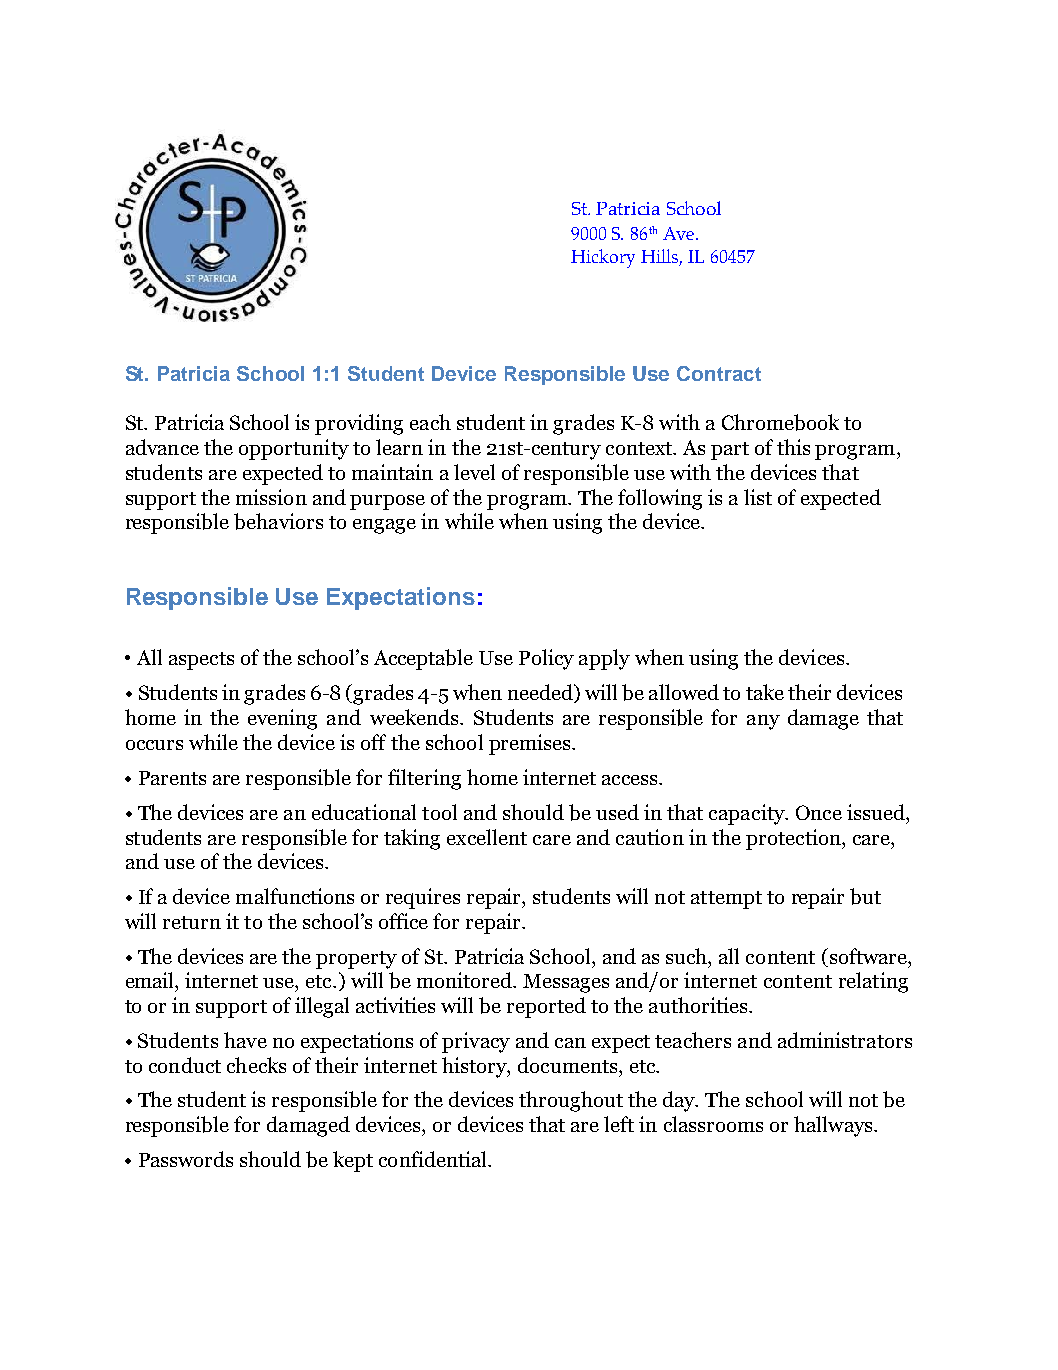  I want to click on Contract, so click(719, 373).
